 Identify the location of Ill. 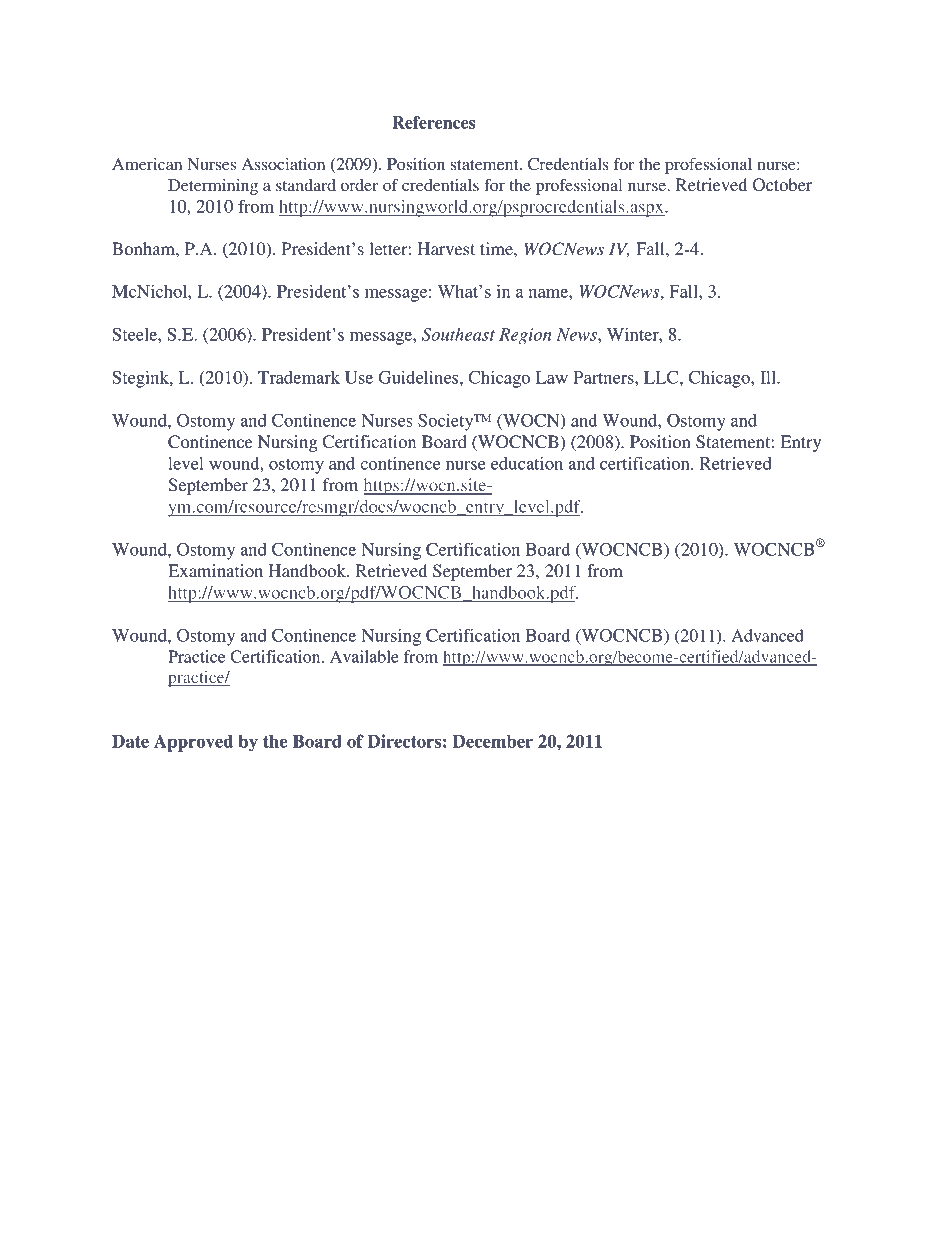
(769, 377).
